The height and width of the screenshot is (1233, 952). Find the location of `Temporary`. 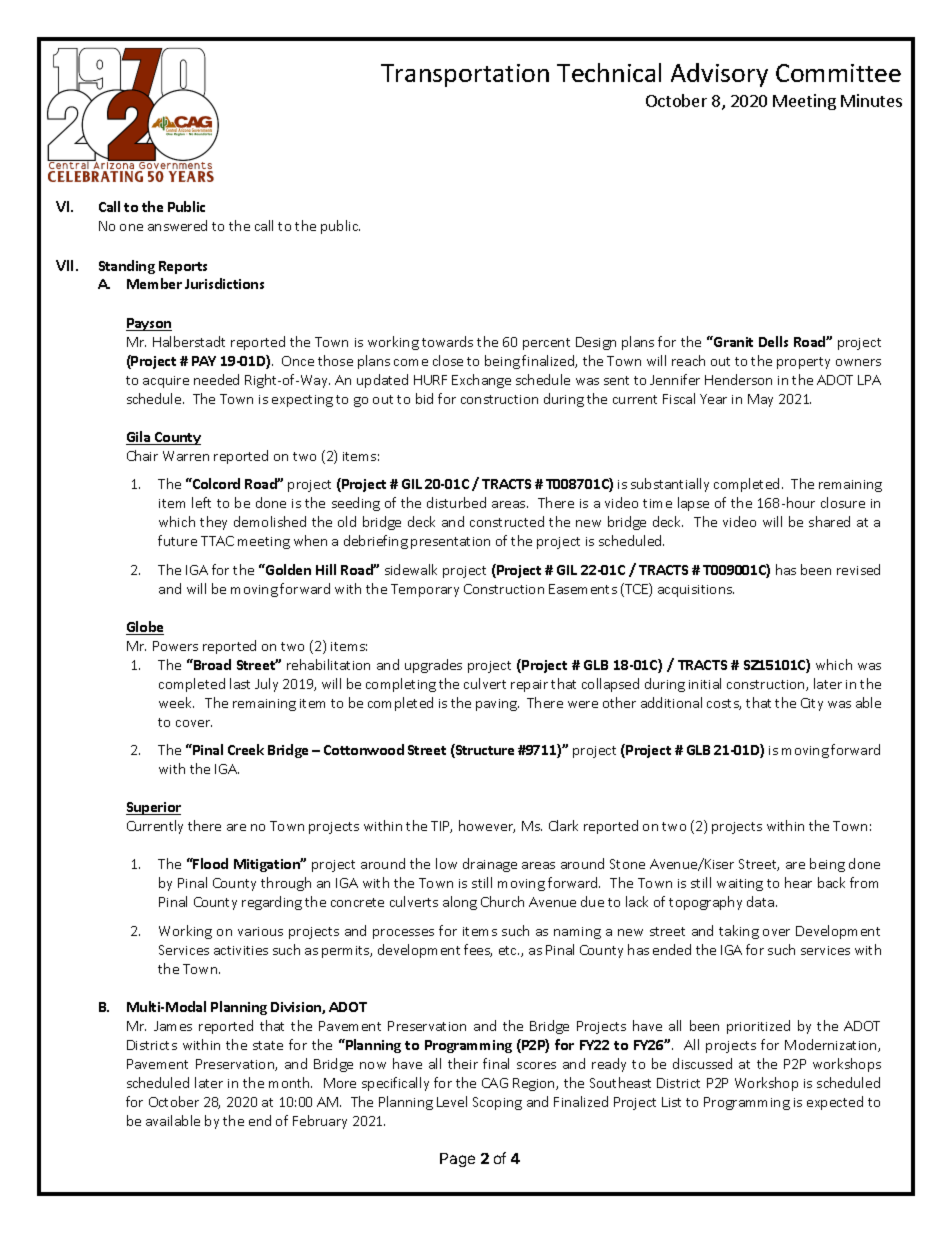

Temporary is located at coordinates (425, 590).
